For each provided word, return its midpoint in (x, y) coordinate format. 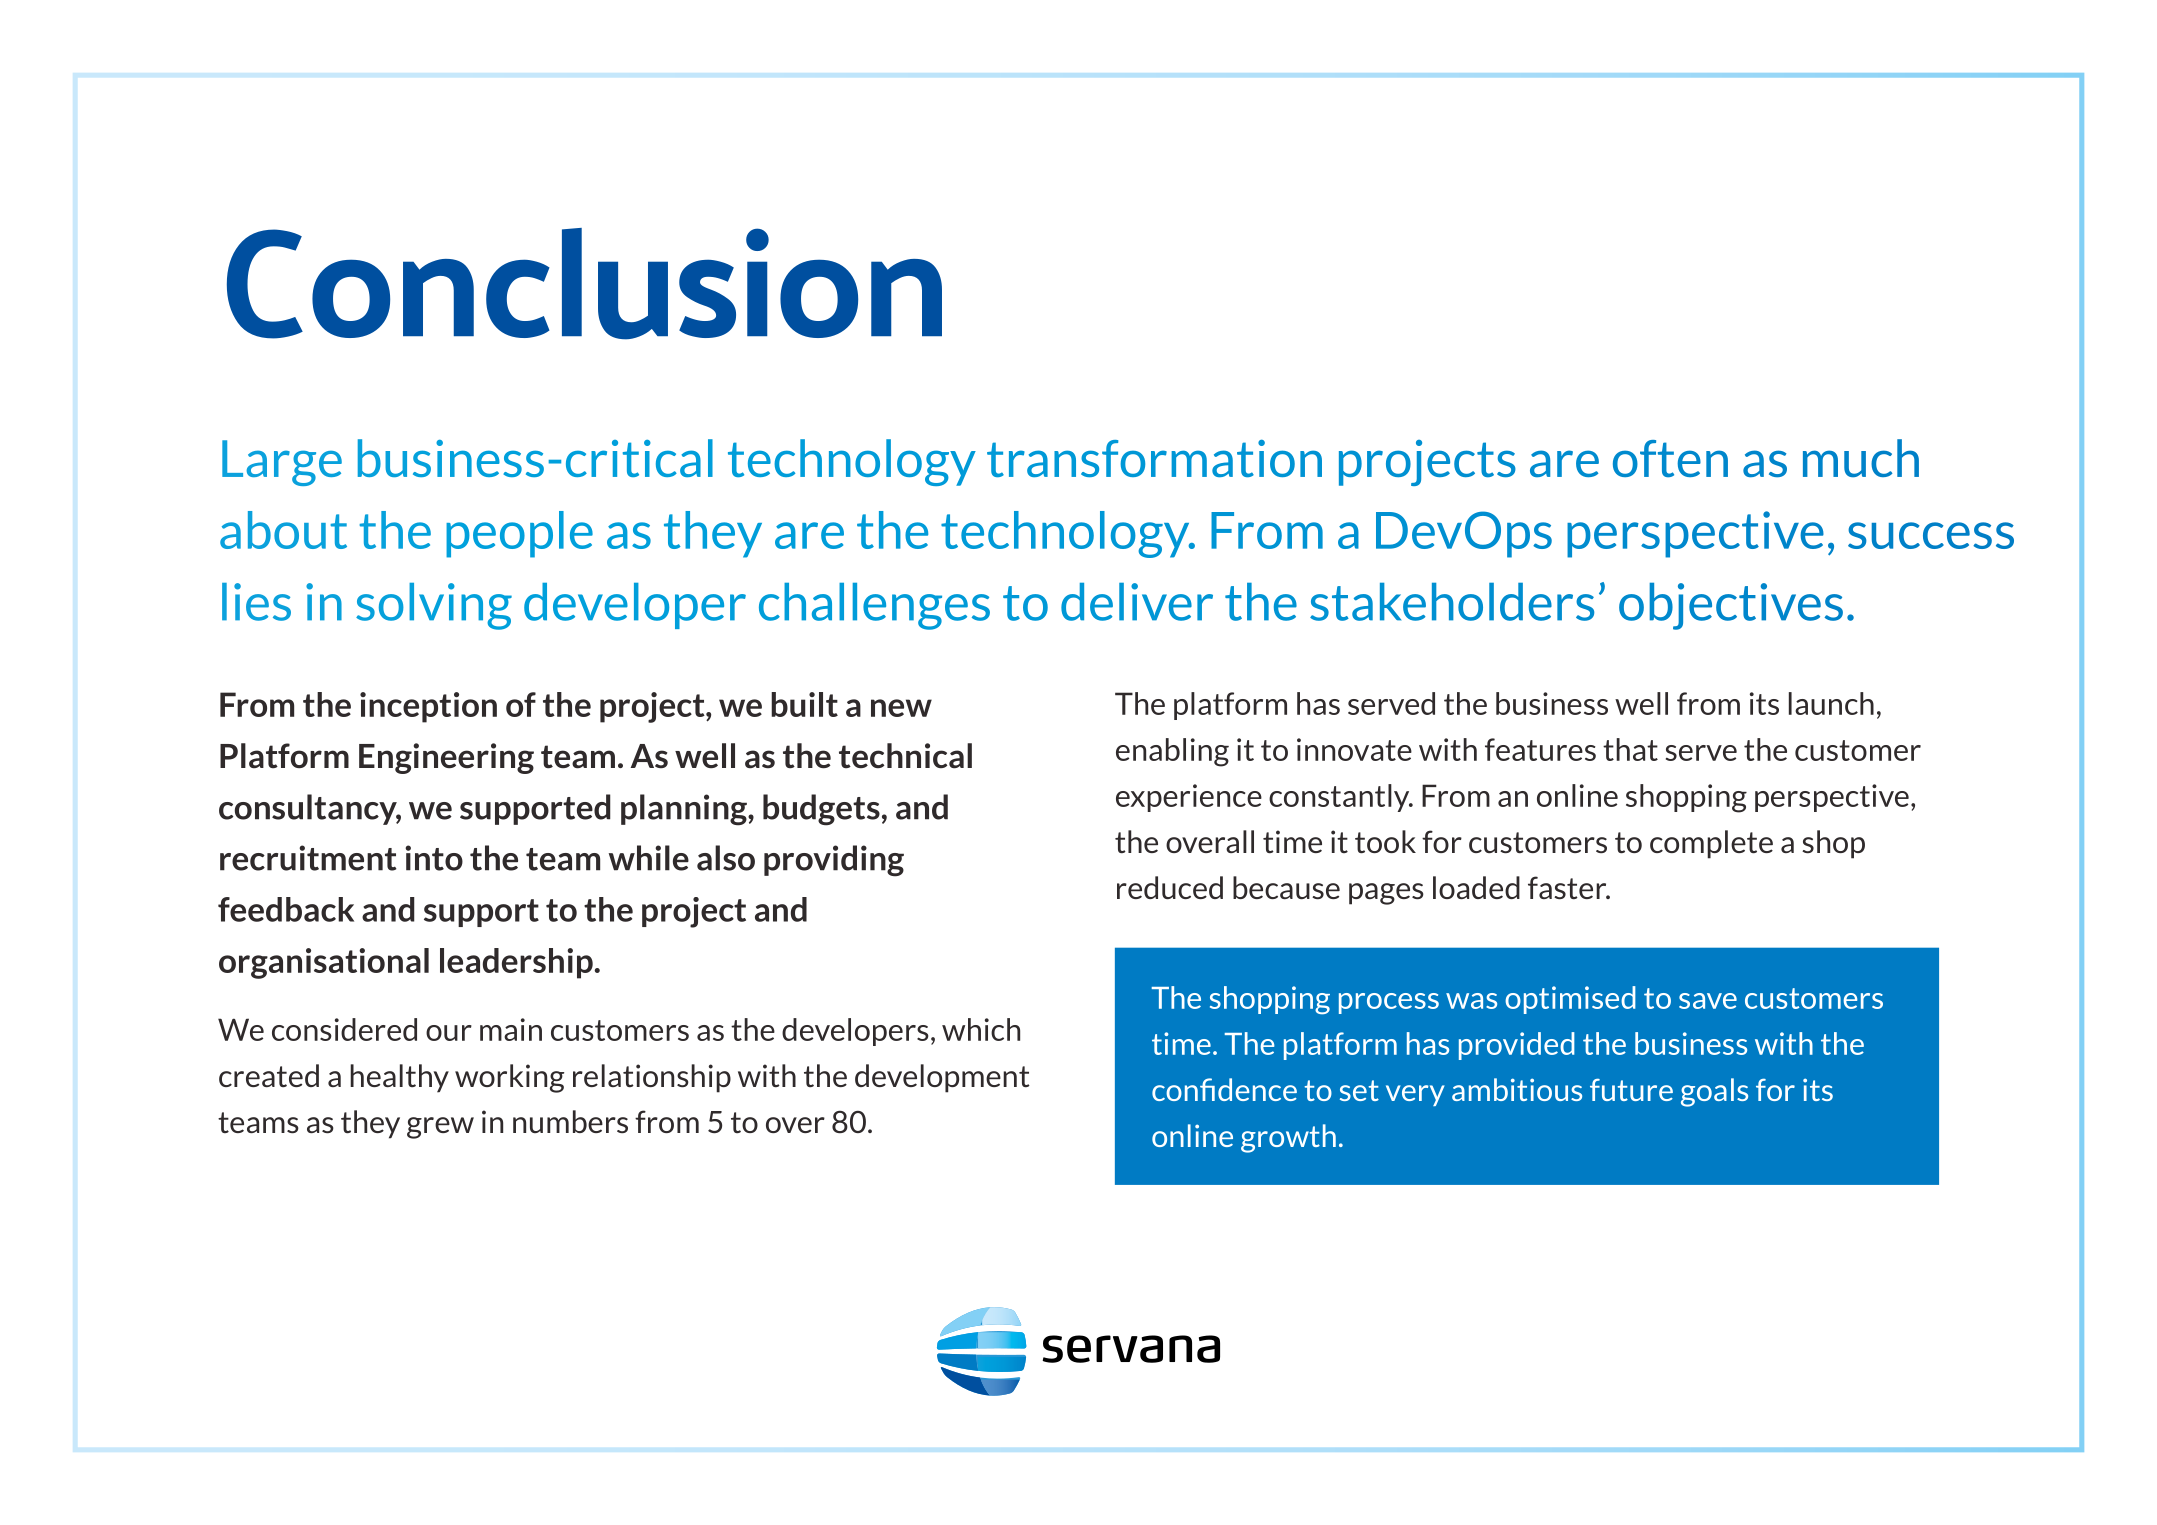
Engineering (446, 758)
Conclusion (584, 284)
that (1630, 749)
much (1861, 458)
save (1708, 1001)
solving (434, 606)
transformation (1154, 458)
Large (282, 463)
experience (1189, 798)
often (1670, 458)
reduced (1170, 887)
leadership (517, 963)
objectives (1731, 606)
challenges (874, 606)
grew (440, 1128)
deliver (1137, 602)
